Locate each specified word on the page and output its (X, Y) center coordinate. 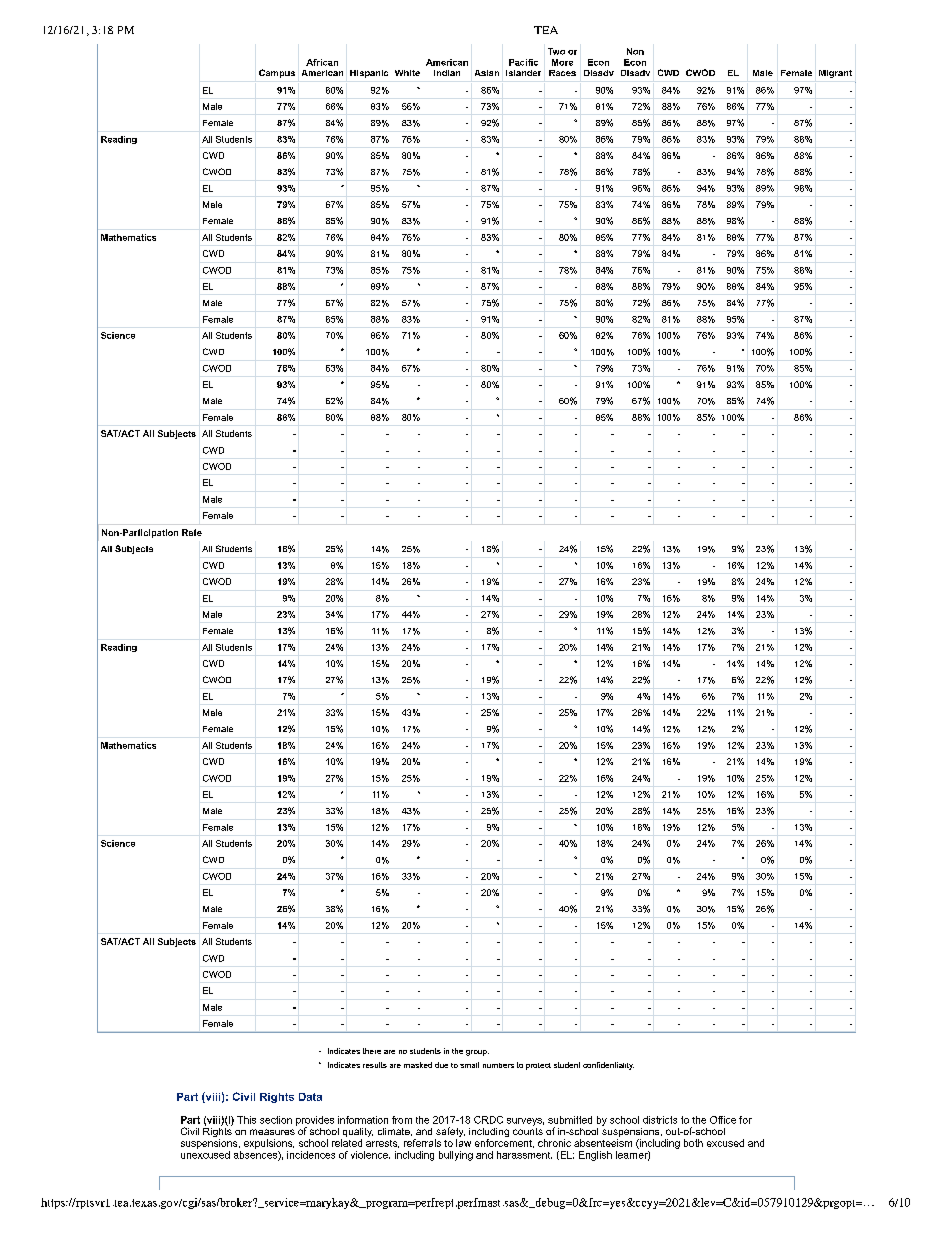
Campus (277, 73)
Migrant (835, 74)
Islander (523, 73)
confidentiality (608, 1066)
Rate (192, 532)
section (276, 1120)
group (477, 1053)
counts (528, 1130)
